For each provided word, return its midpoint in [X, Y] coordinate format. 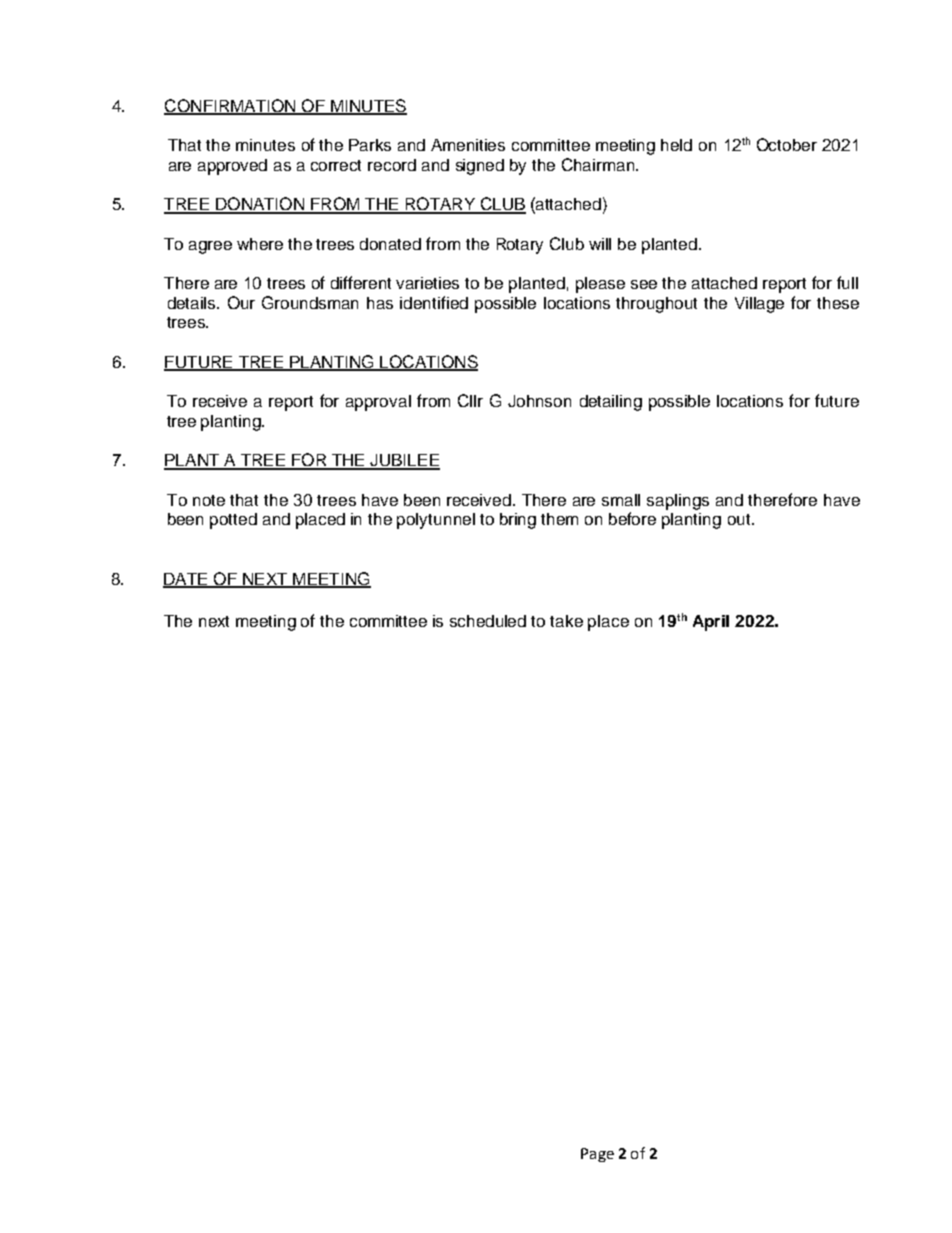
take [566, 621]
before [632, 518]
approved [232, 167]
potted [233, 521]
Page [597, 1155]
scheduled [488, 621]
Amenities [468, 145]
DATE [186, 580]
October [787, 144]
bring [518, 521]
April [711, 623]
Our [241, 302]
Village [759, 305]
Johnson [539, 401]
